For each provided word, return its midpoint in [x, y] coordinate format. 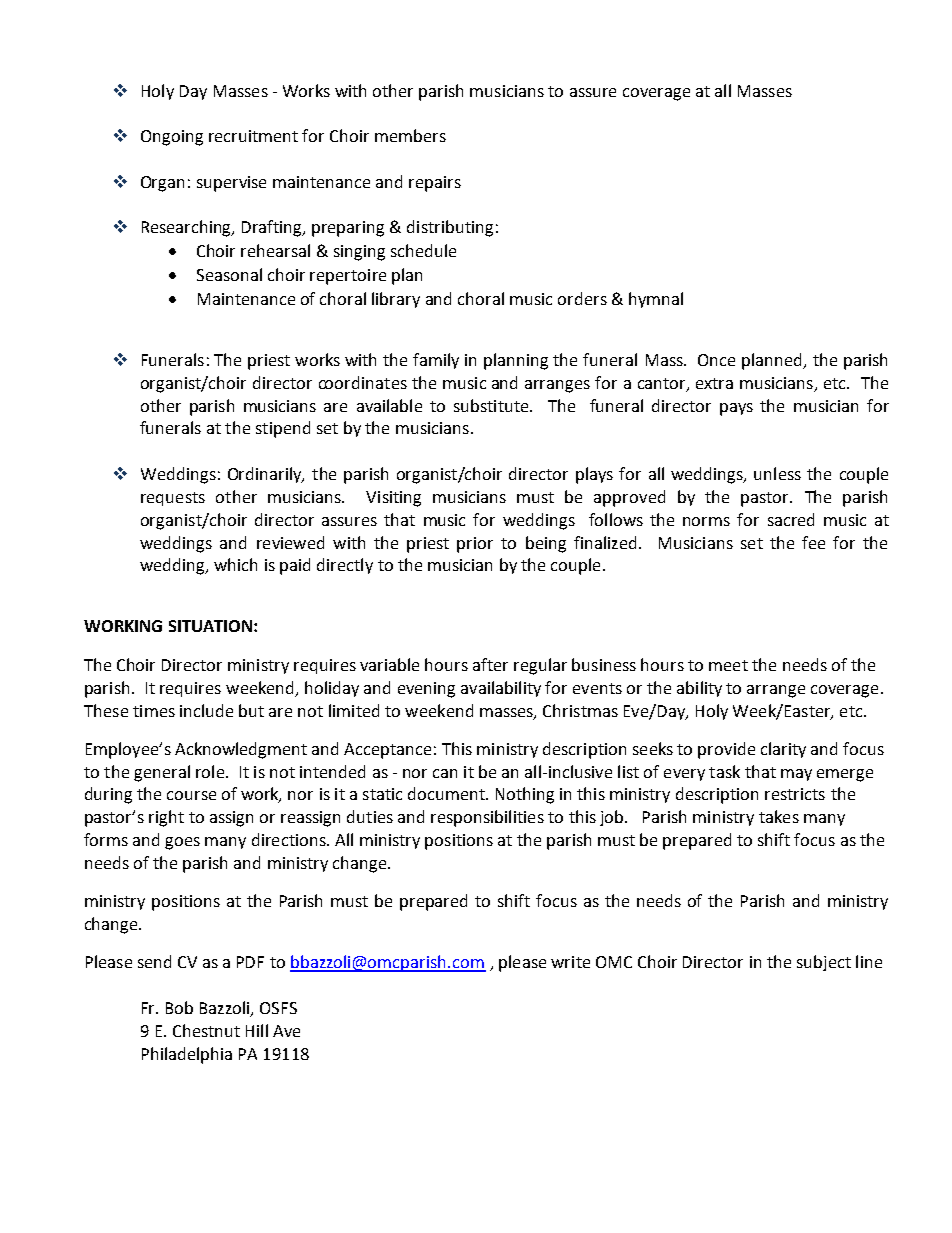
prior [475, 545]
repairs [435, 184]
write [570, 962]
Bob [179, 1007]
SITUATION [210, 626]
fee [813, 542]
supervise [231, 184]
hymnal [656, 300]
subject [824, 963]
